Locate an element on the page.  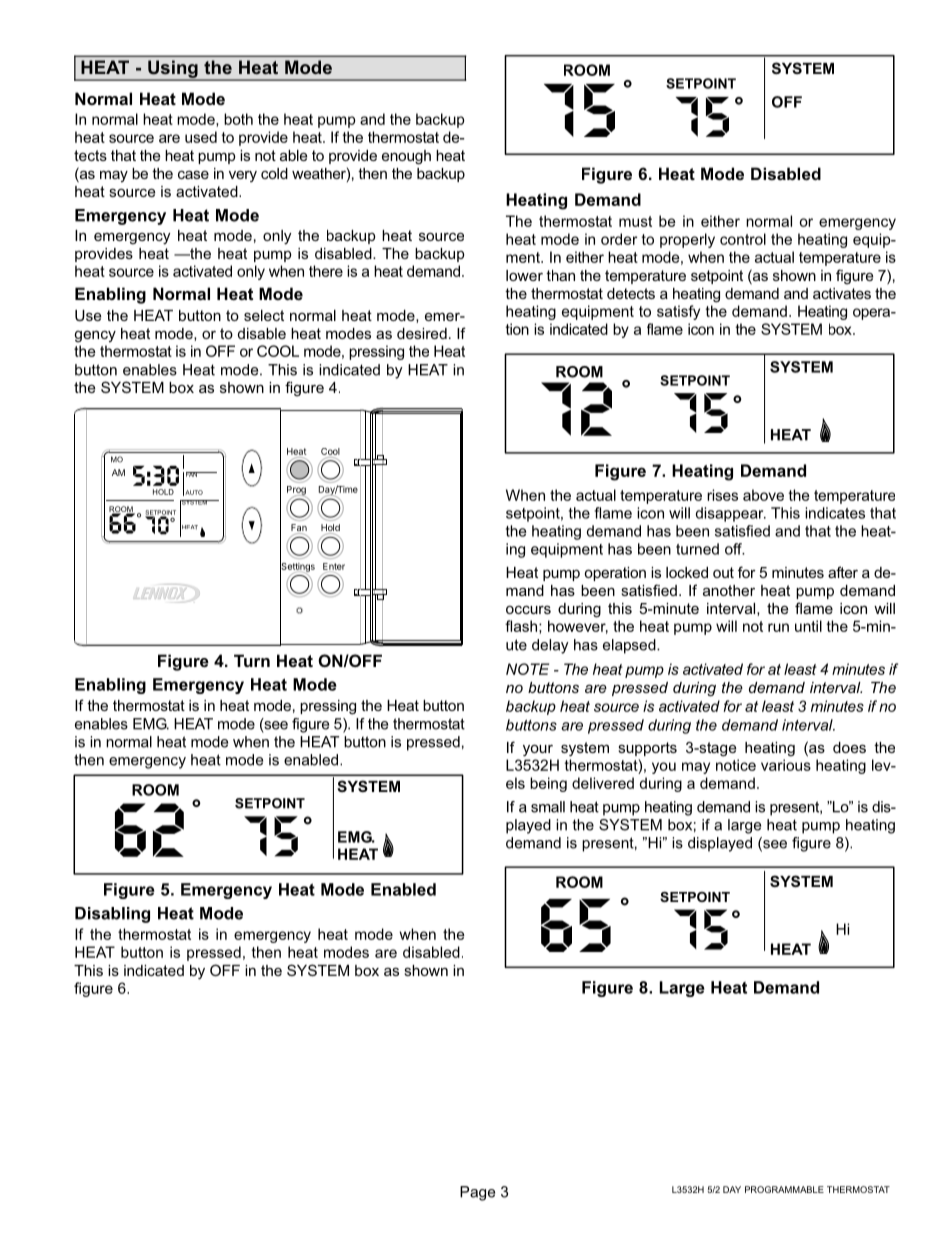
Settings is located at coordinates (297, 567).
